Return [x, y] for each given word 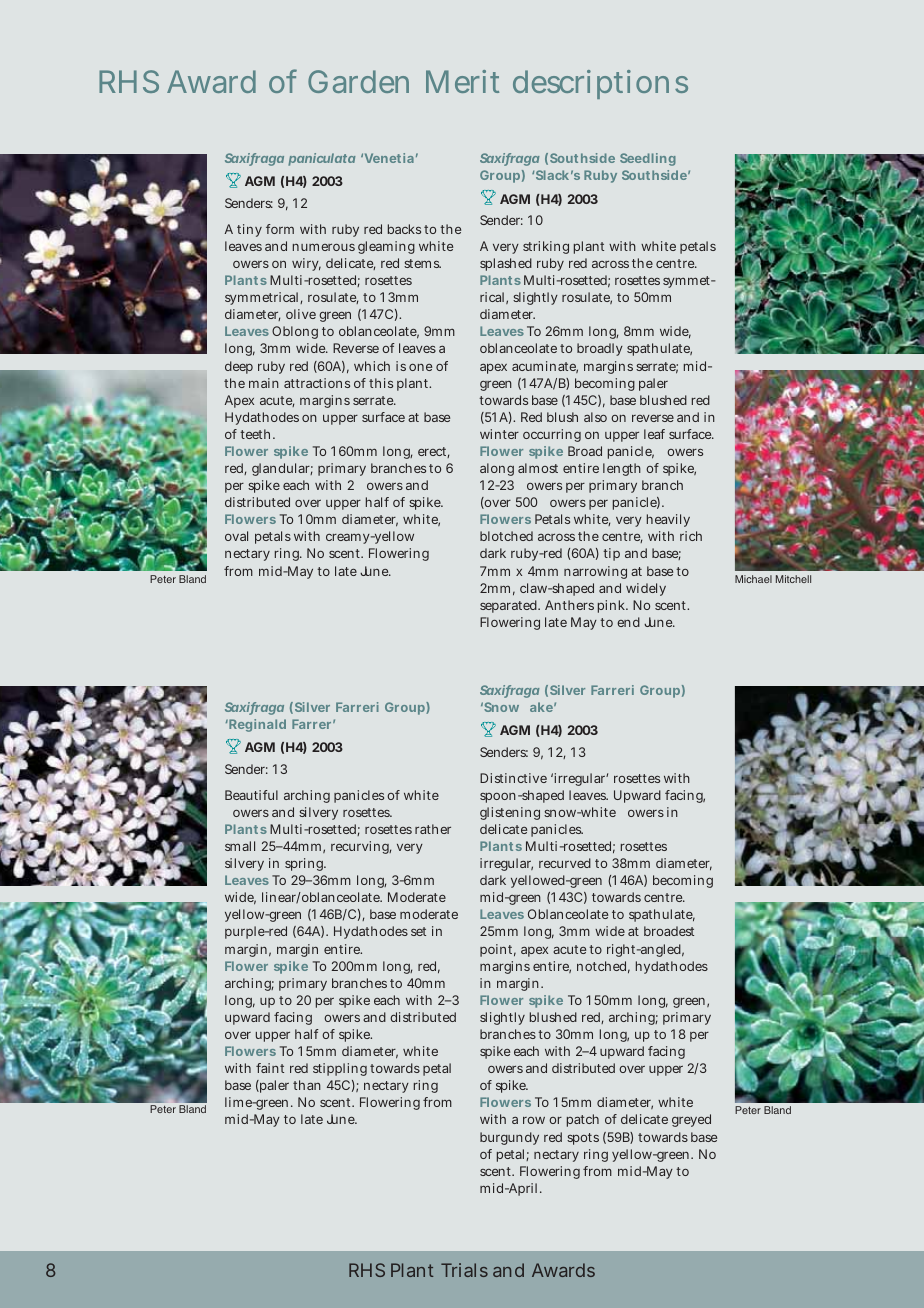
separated [510, 606]
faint [270, 1068]
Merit [462, 81]
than [307, 1085]
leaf [654, 434]
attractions [317, 383]
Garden [358, 81]
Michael [753, 579]
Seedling [648, 159]
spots [583, 1139]
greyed [691, 1120]
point [498, 950]
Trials [464, 1270]
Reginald [256, 725]
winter [499, 434]
